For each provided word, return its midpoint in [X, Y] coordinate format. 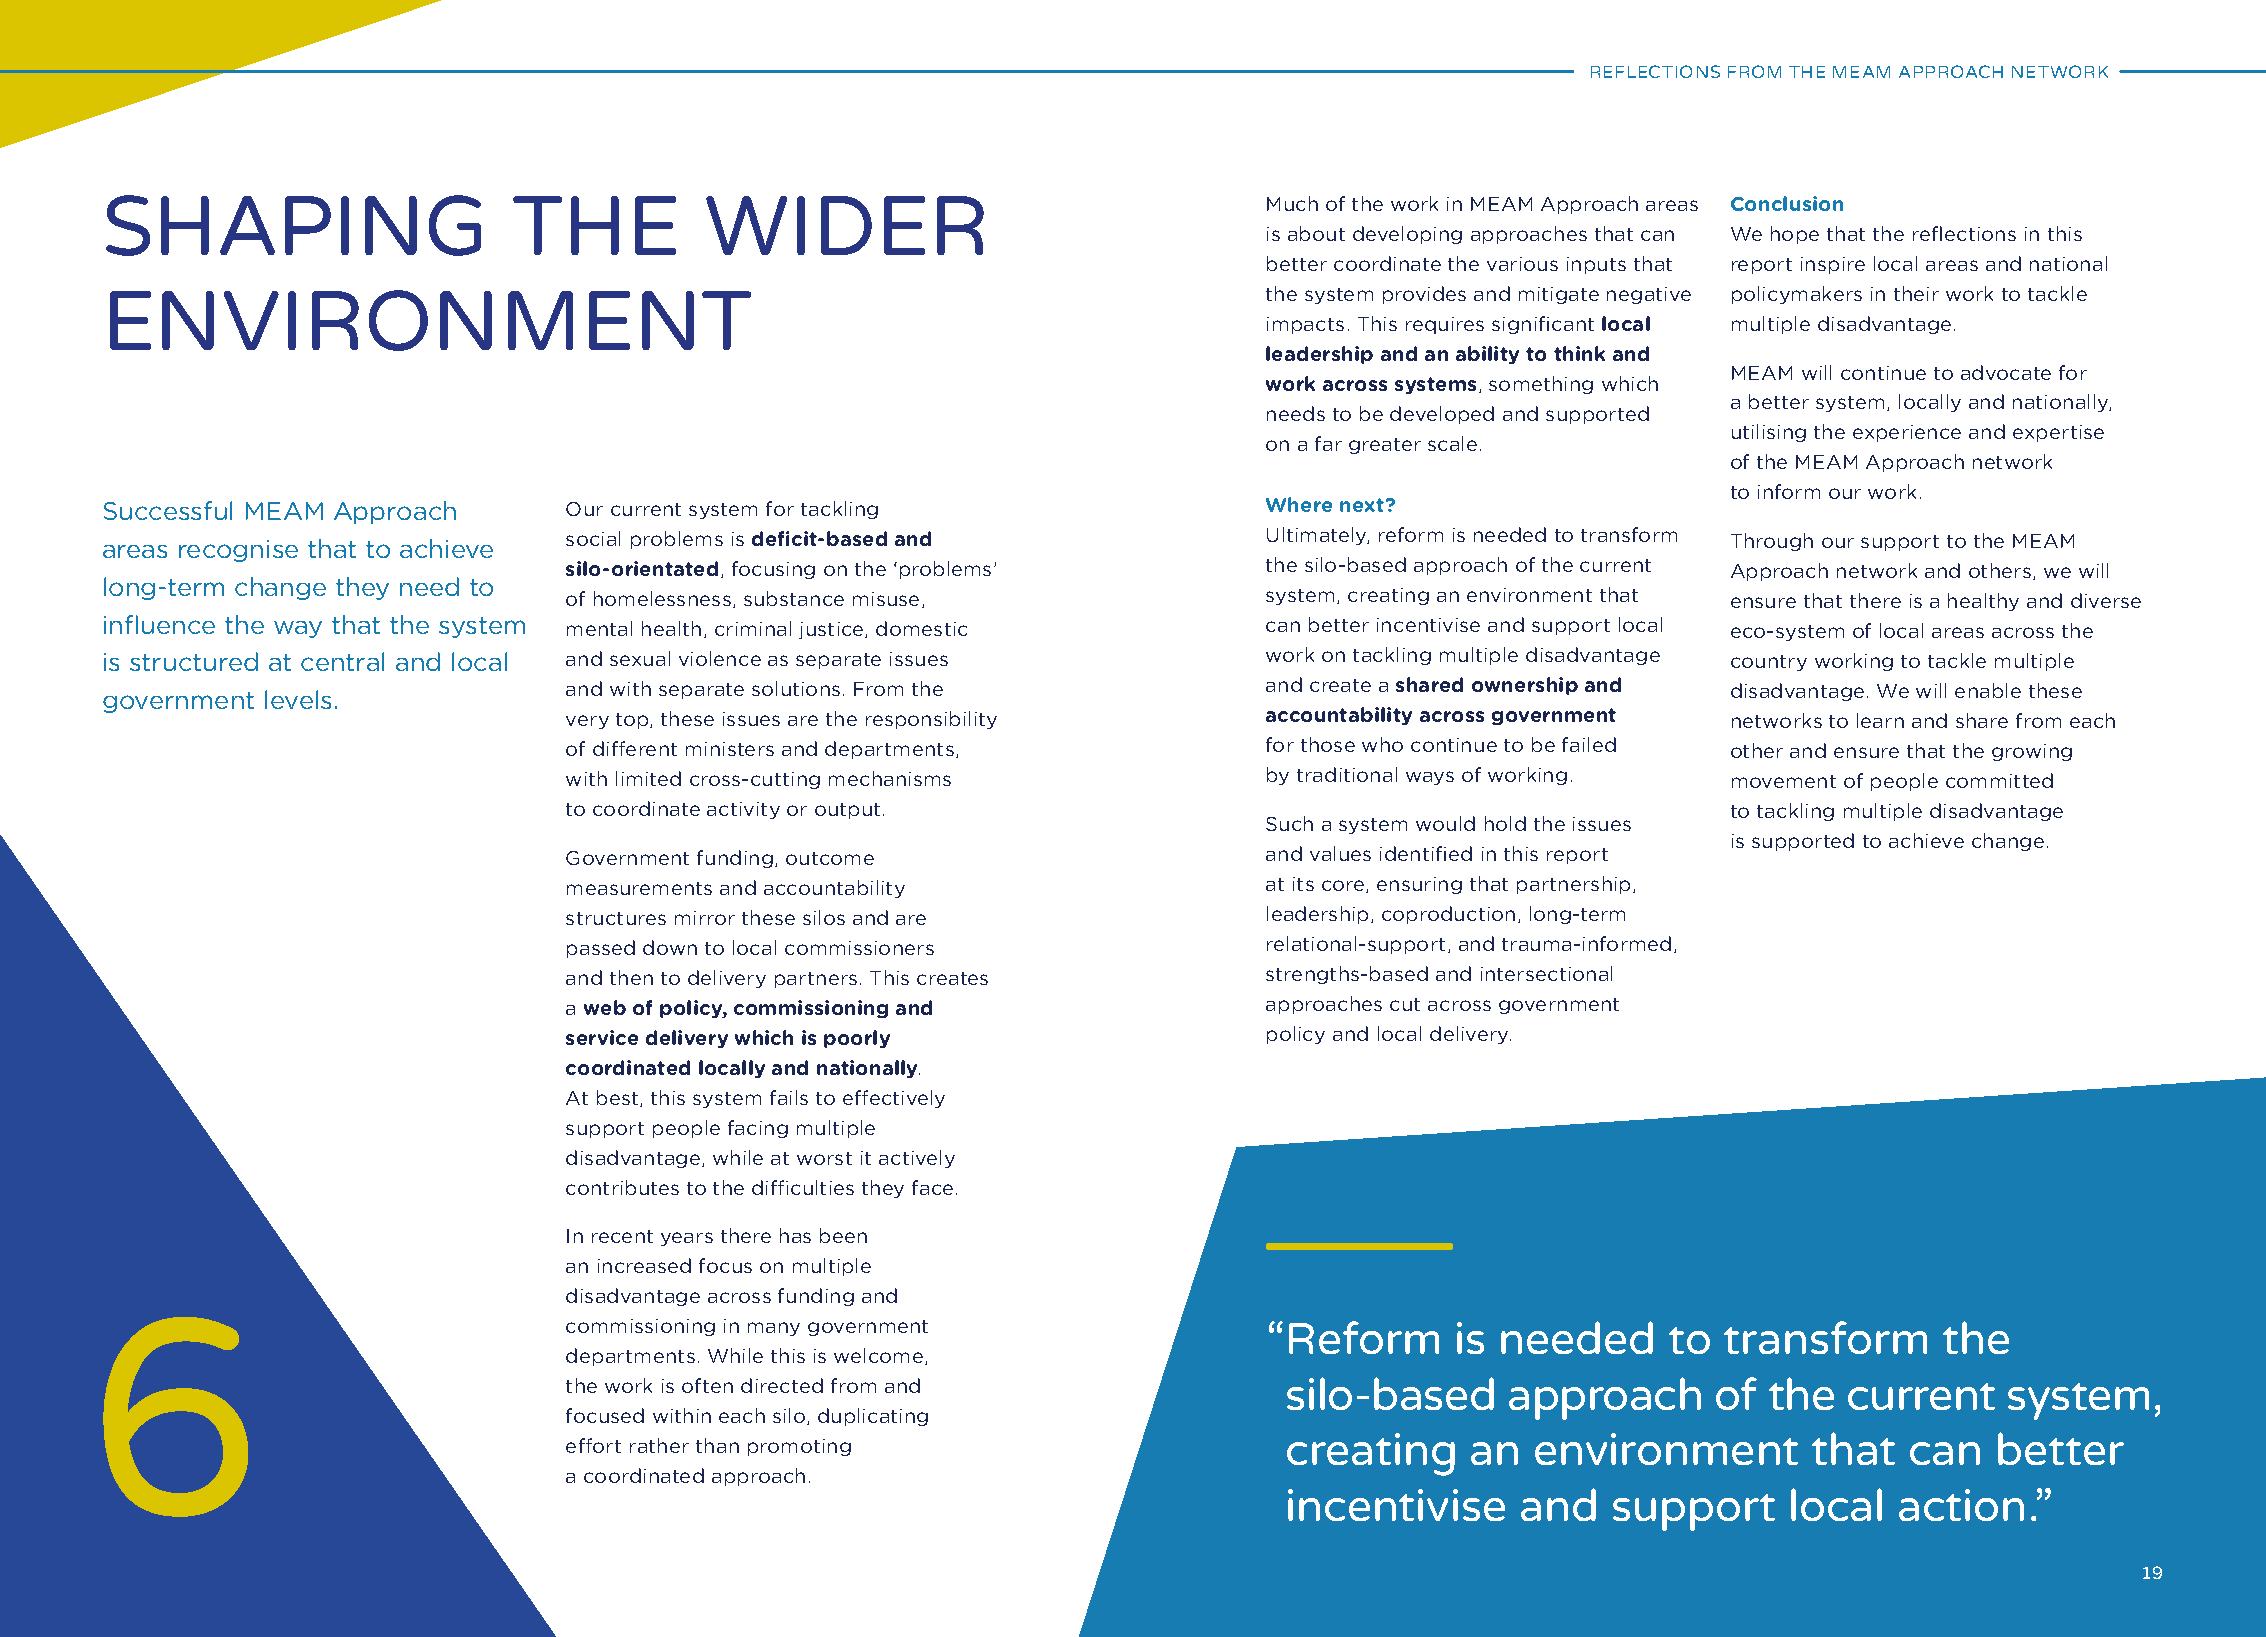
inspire [1833, 265]
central [342, 661]
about [1316, 233]
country [1769, 663]
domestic [921, 628]
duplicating [873, 1417]
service [602, 1037]
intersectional [1546, 973]
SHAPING [293, 225]
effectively [894, 1099]
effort [593, 1445]
